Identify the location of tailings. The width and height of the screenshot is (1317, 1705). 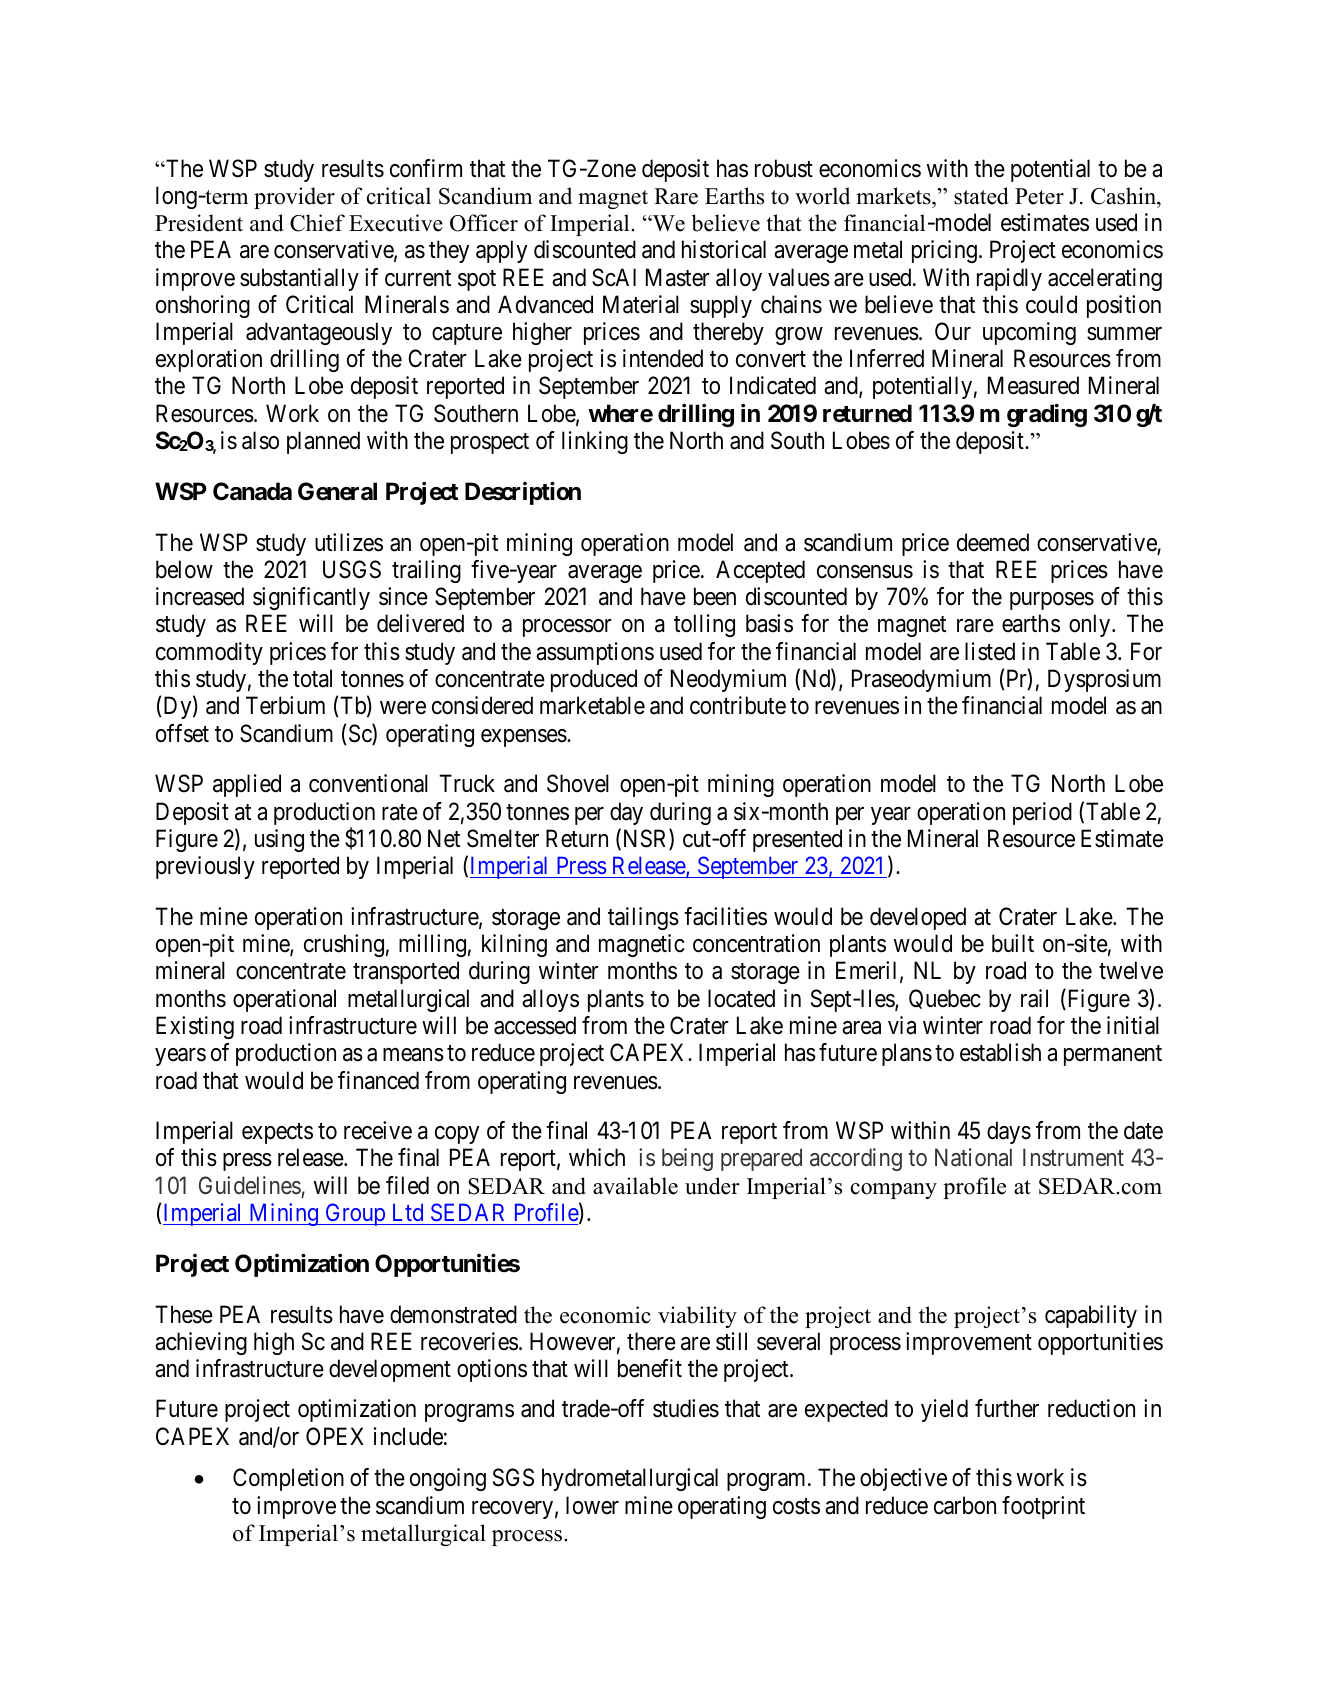
(643, 918).
